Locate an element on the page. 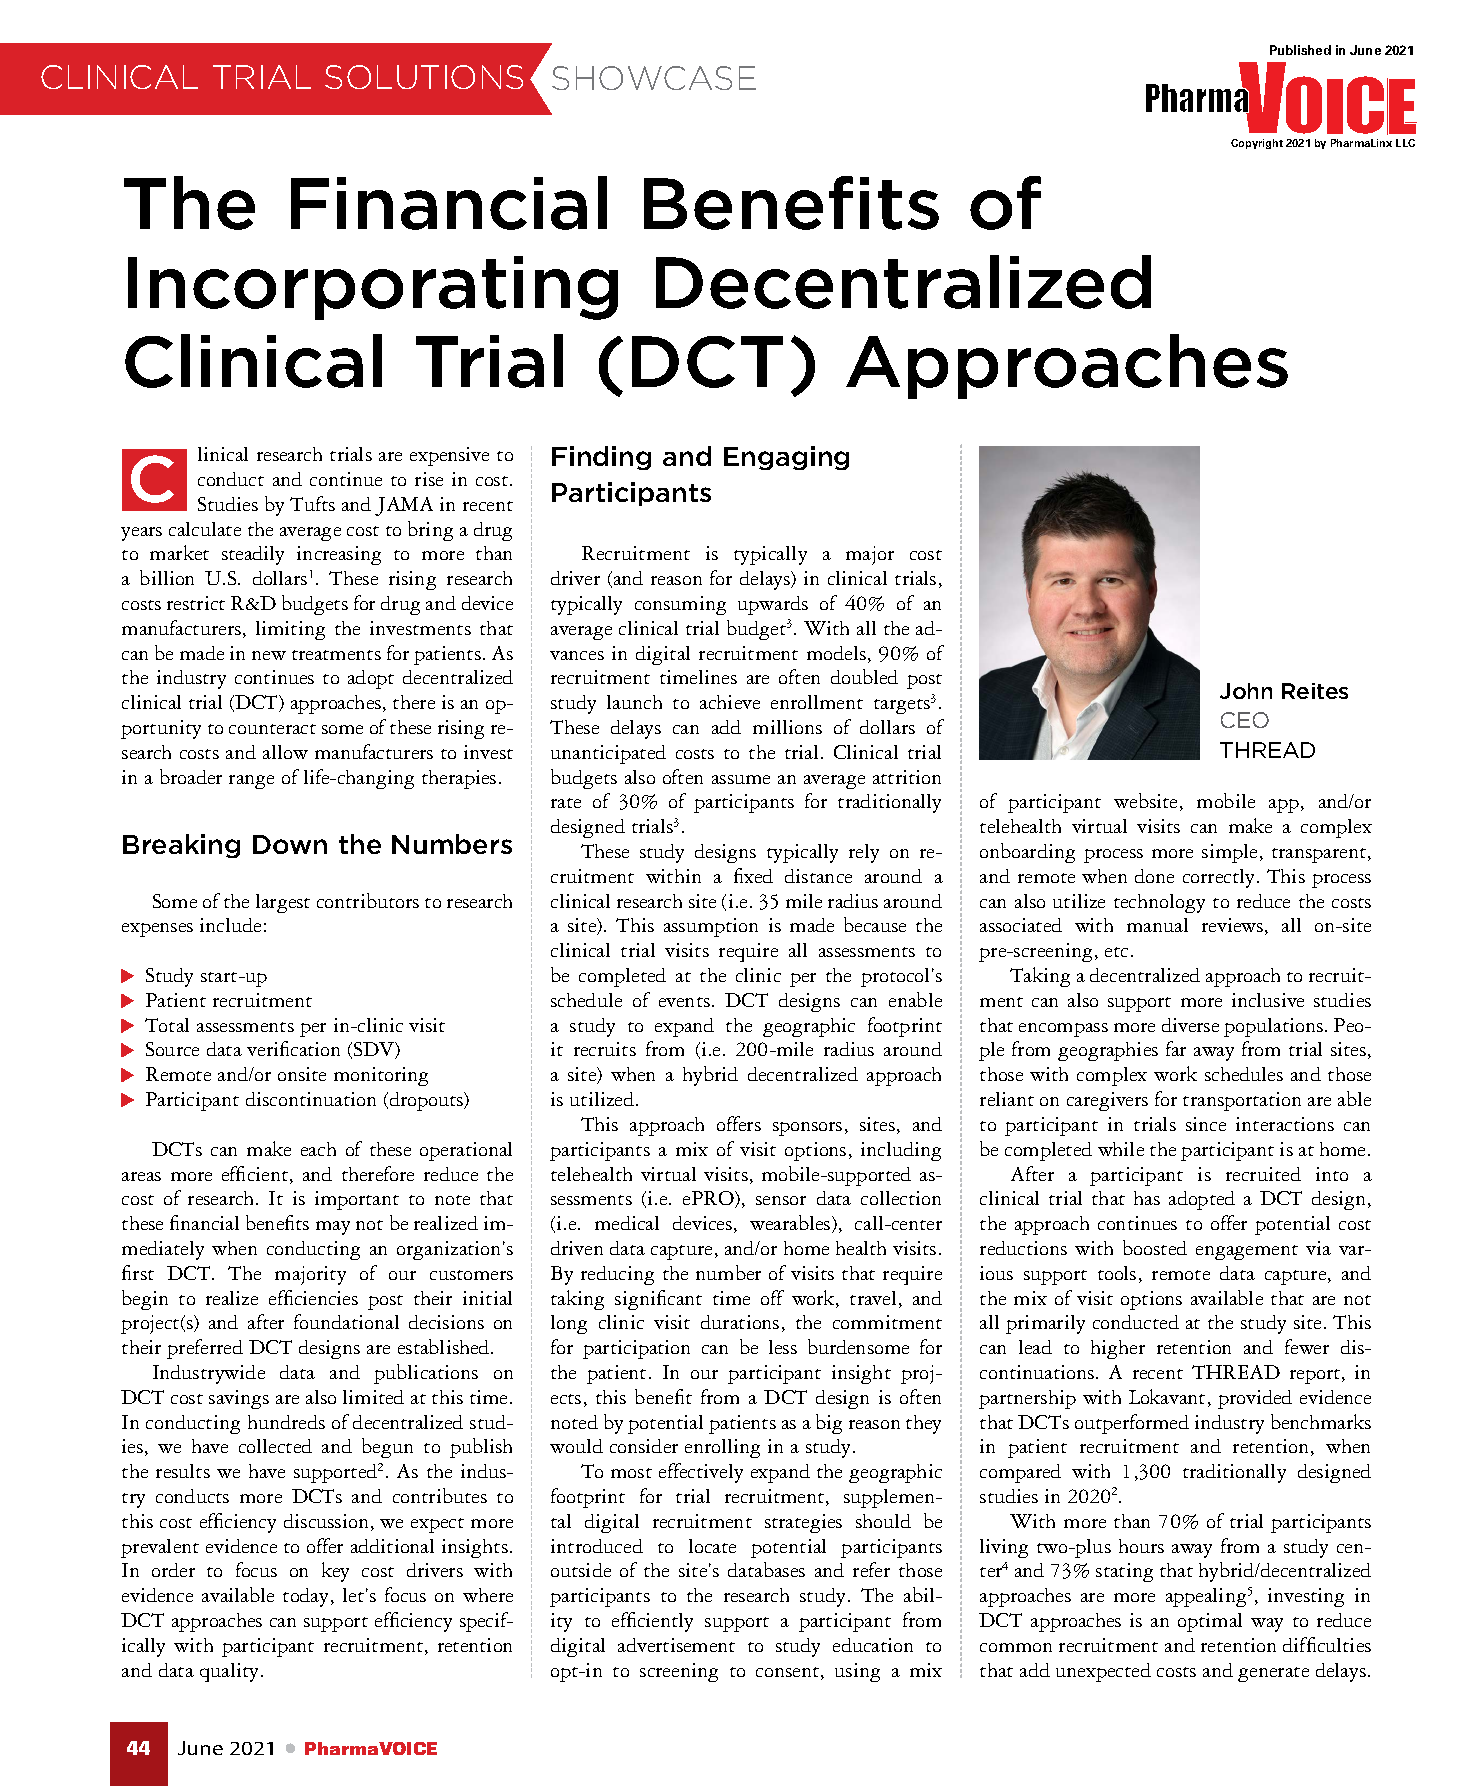 The width and height of the image is (1461, 1786). optimal is located at coordinates (1210, 1622).
